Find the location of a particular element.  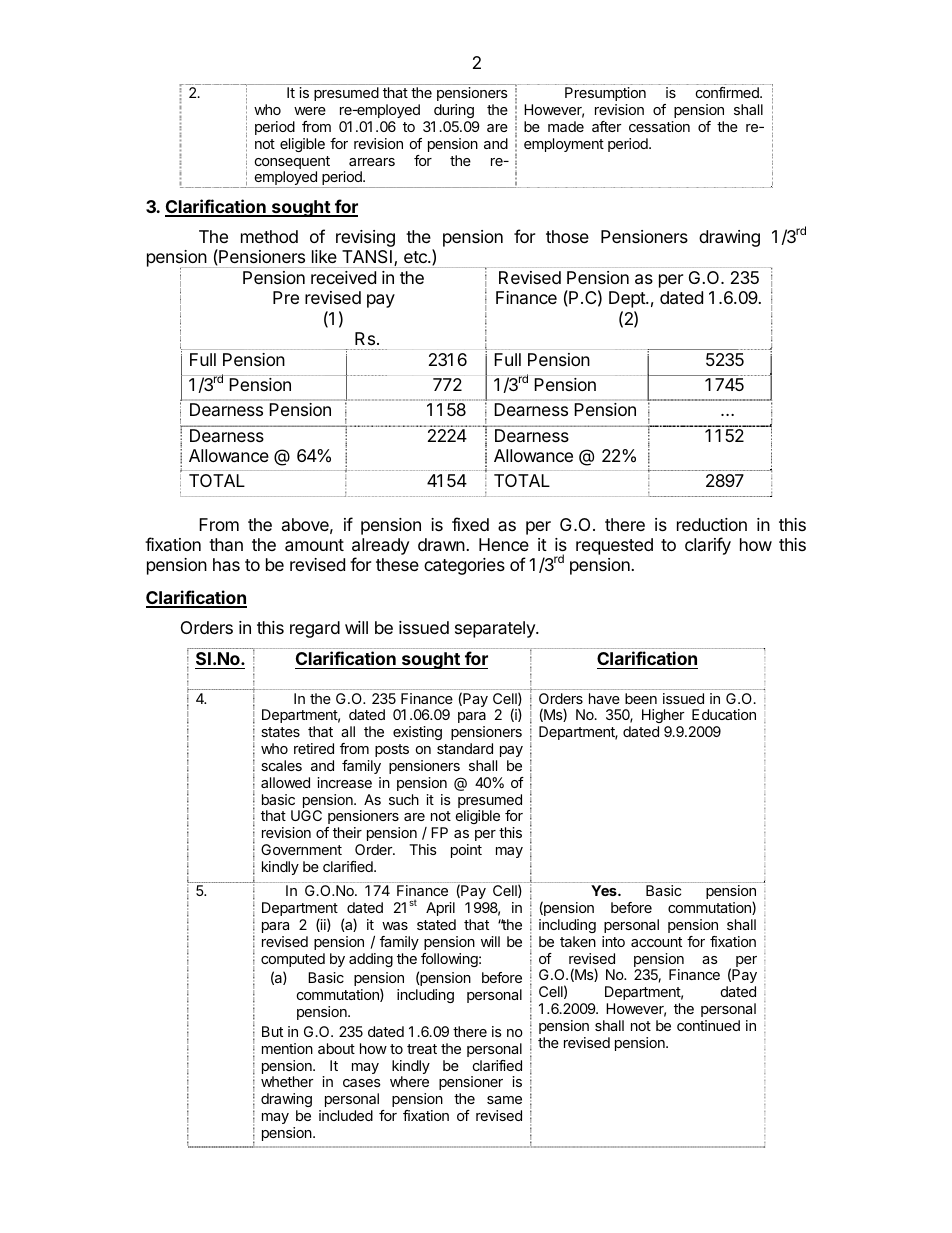

categories is located at coordinates (464, 566).
